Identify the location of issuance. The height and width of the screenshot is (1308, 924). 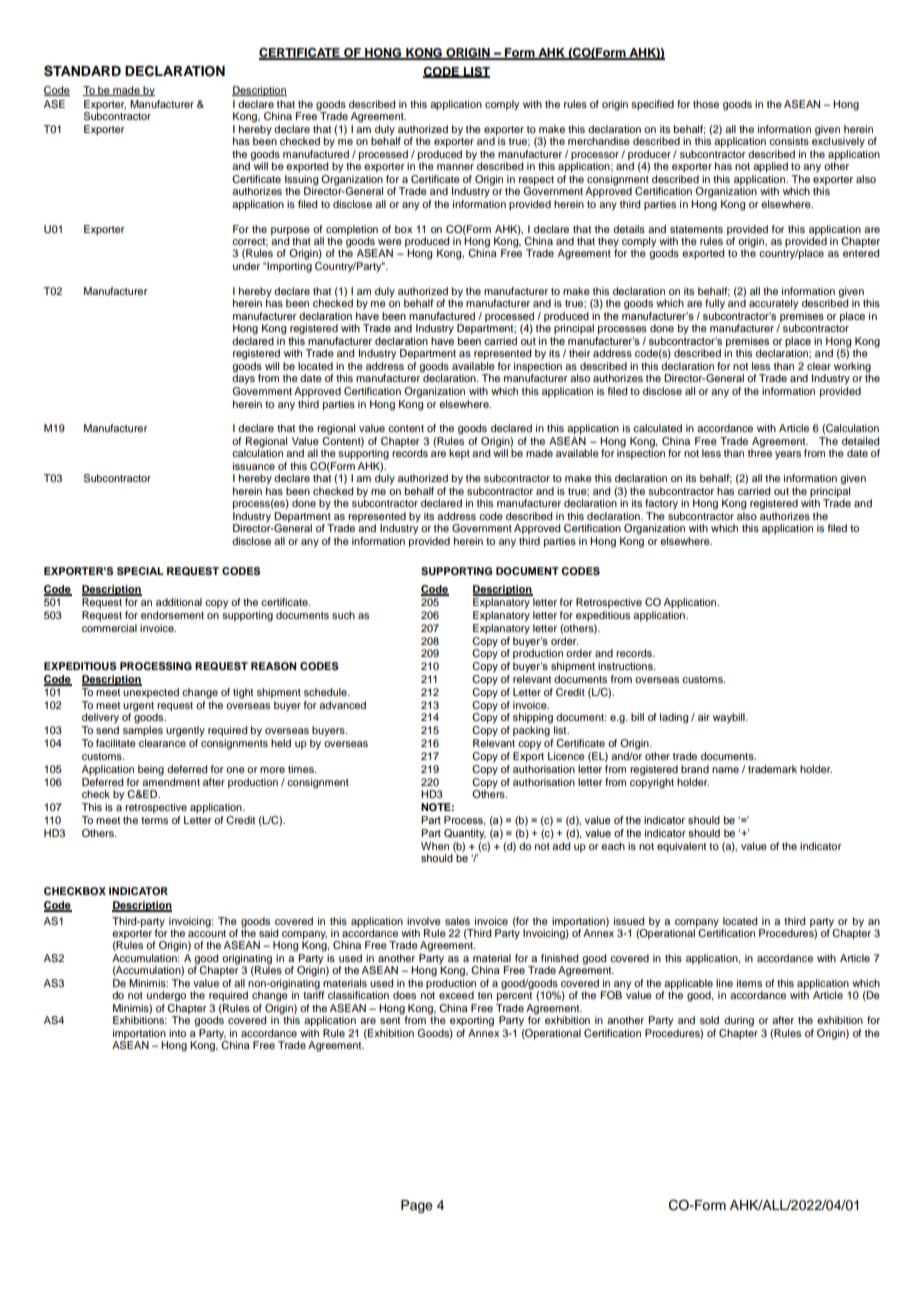
(254, 466).
